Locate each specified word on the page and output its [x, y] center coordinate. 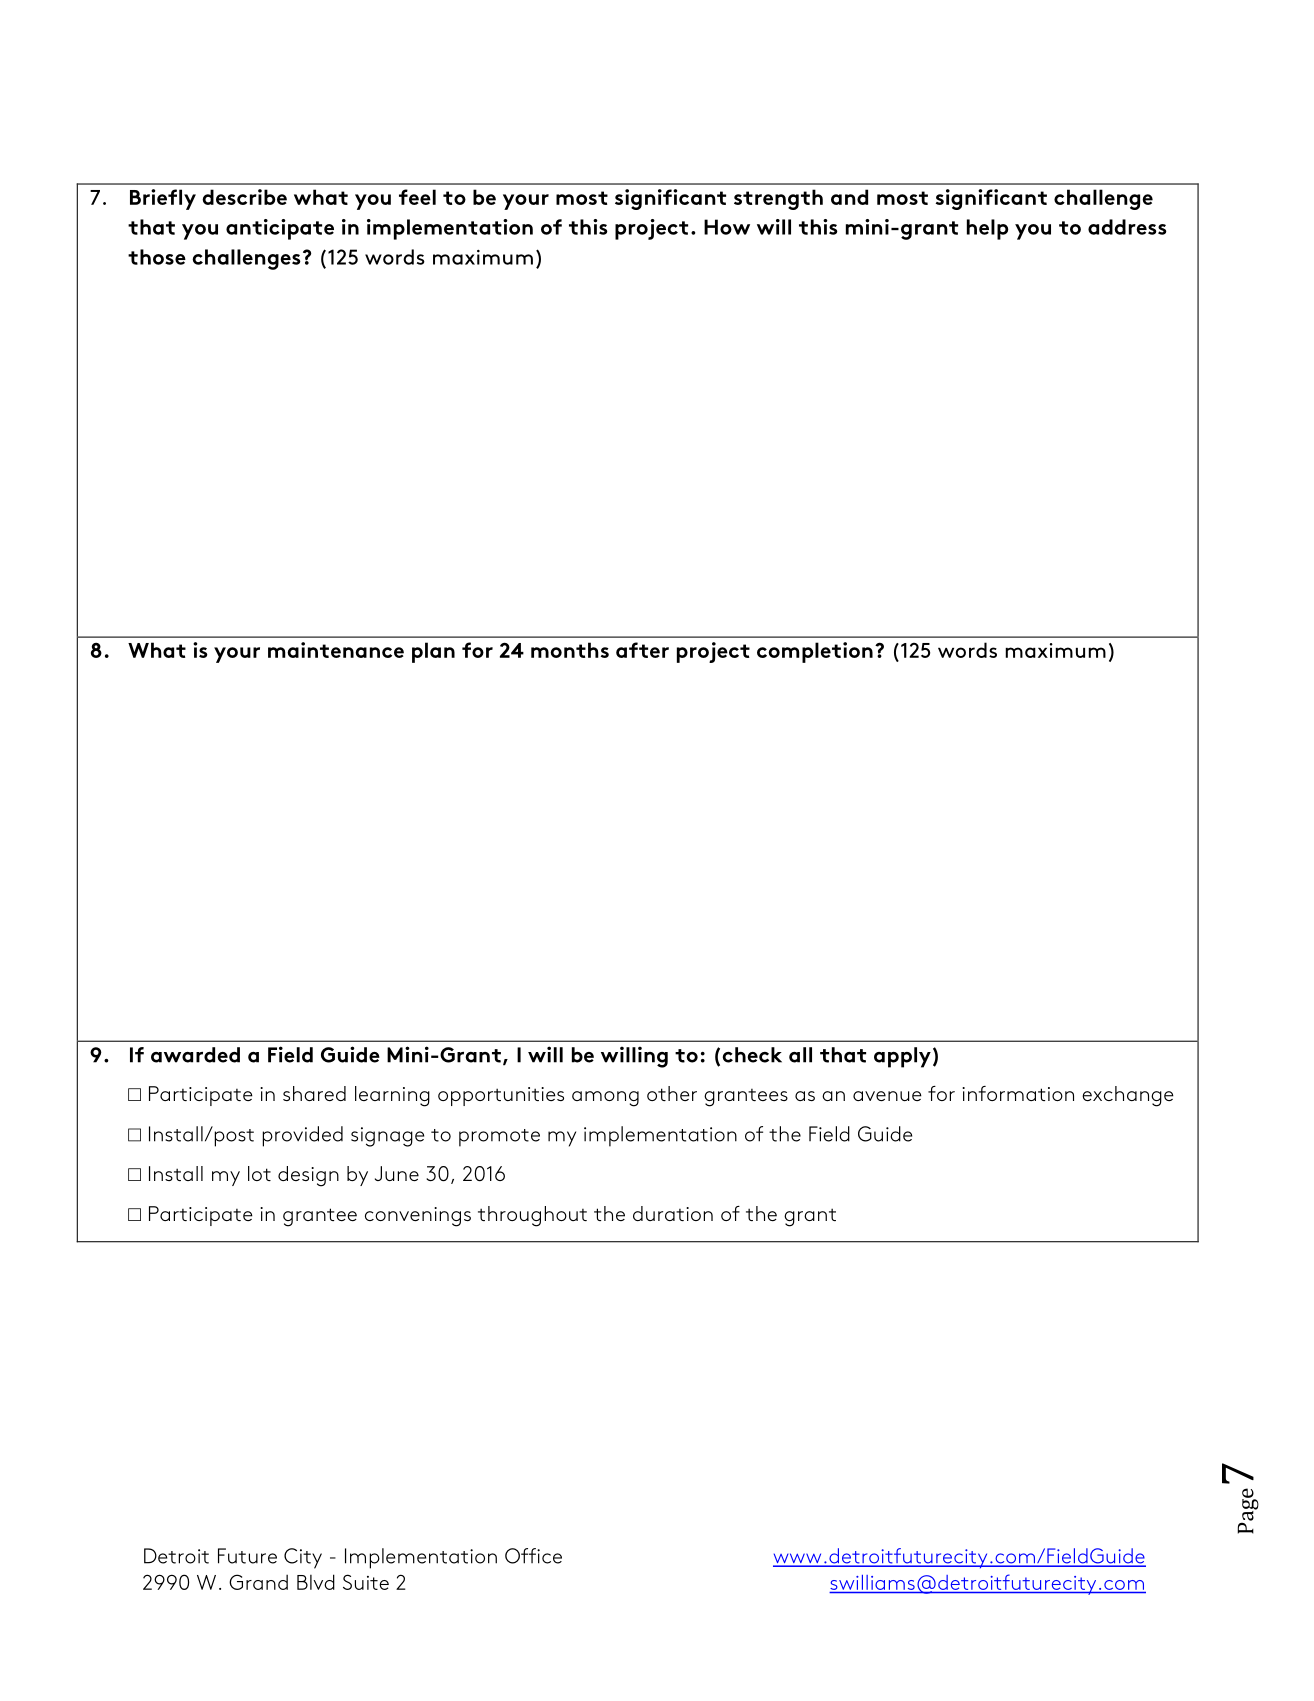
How [727, 227]
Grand [258, 1582]
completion [815, 652]
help [988, 229]
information [1018, 1093]
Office [533, 1556]
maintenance [336, 650]
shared [314, 1093]
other [672, 1093]
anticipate [280, 229]
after [642, 650]
